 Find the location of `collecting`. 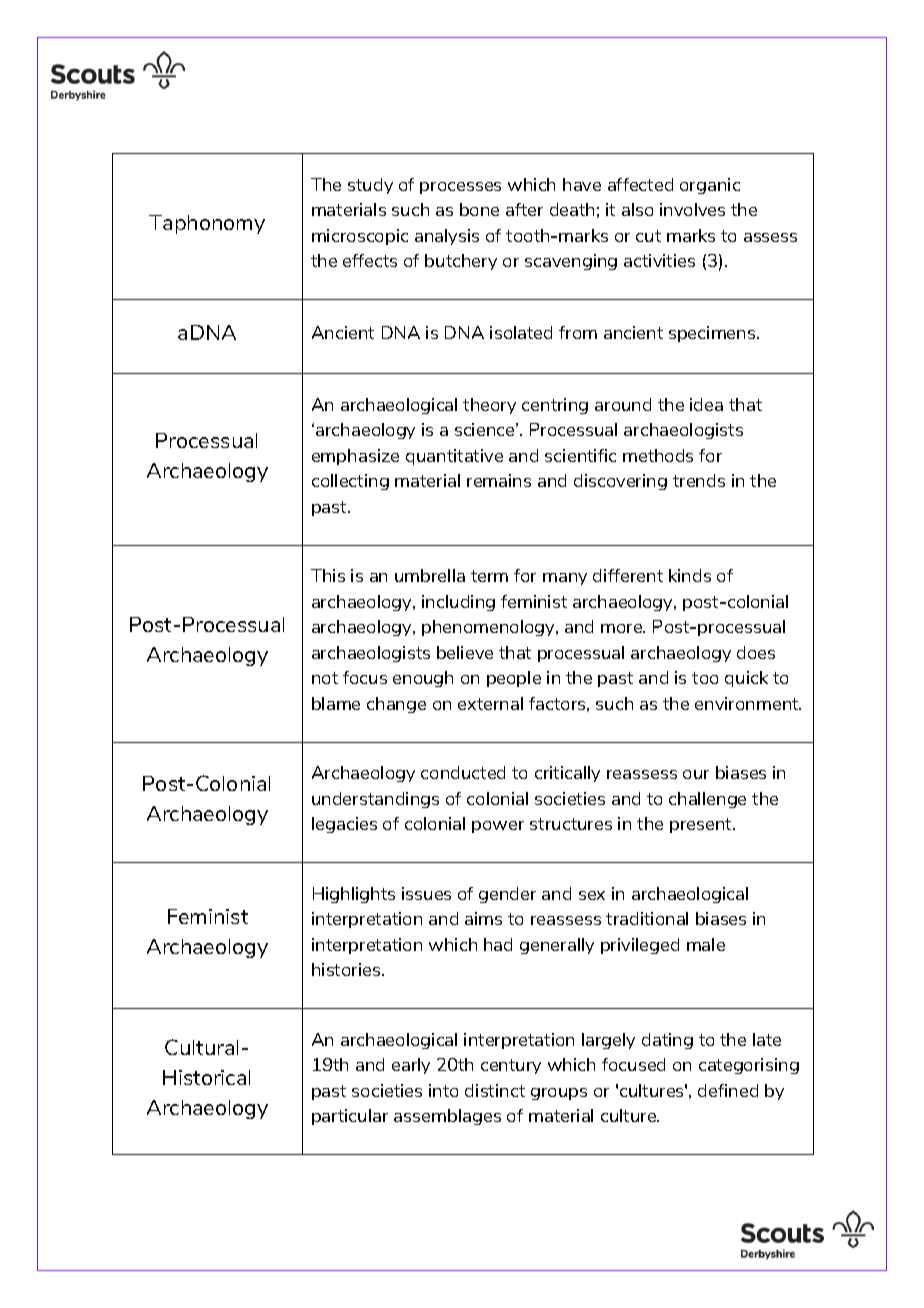

collecting is located at coordinates (350, 482).
